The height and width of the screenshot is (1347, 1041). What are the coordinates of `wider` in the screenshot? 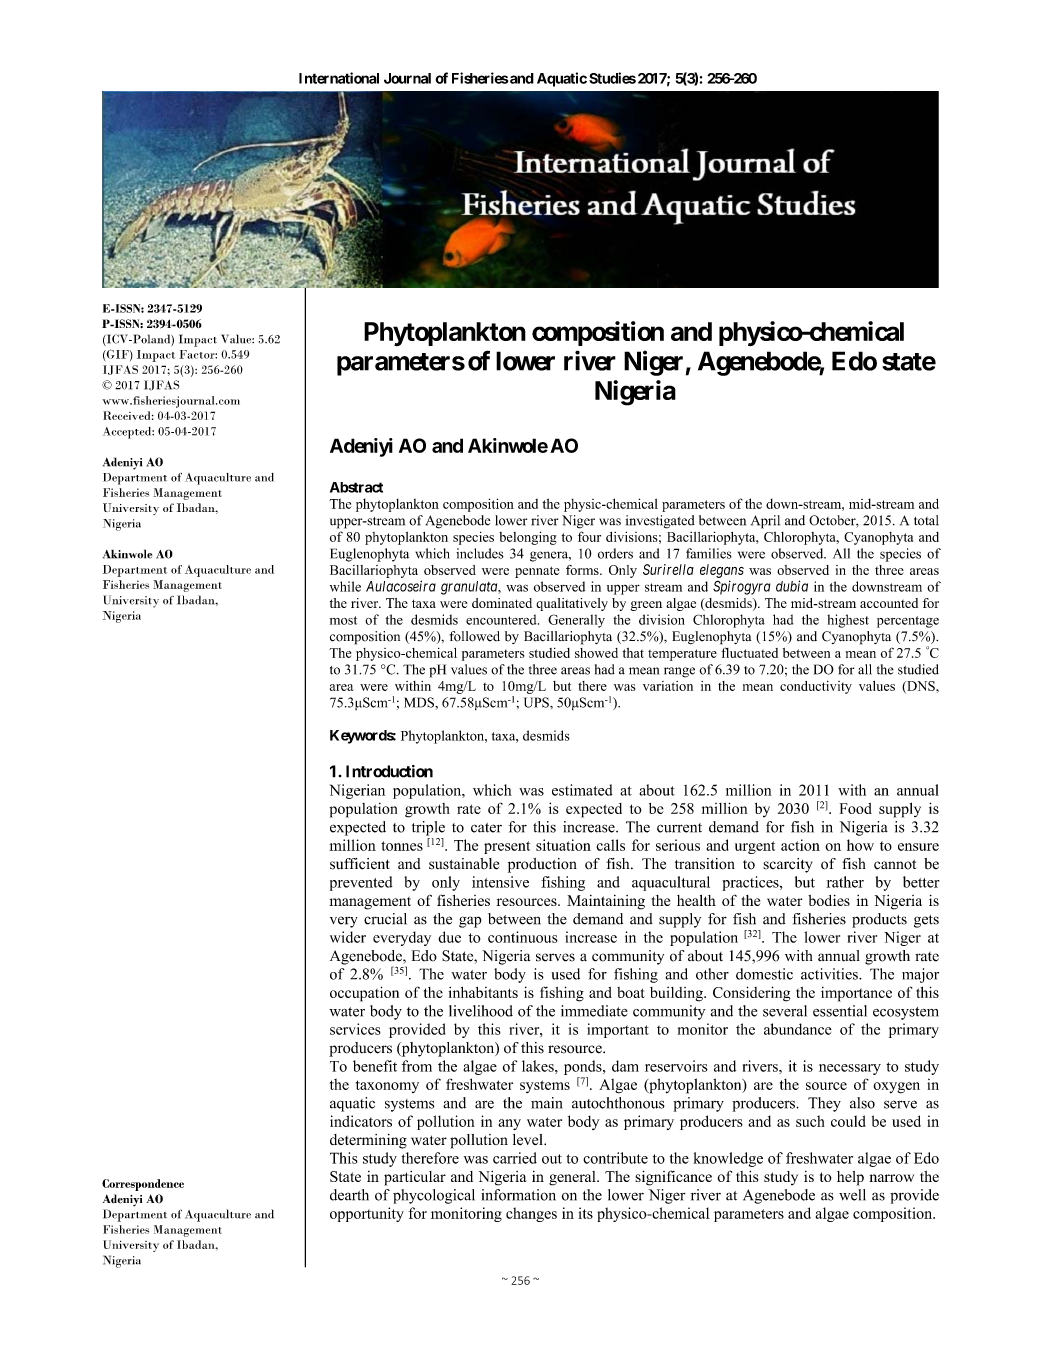 It's located at (348, 937).
